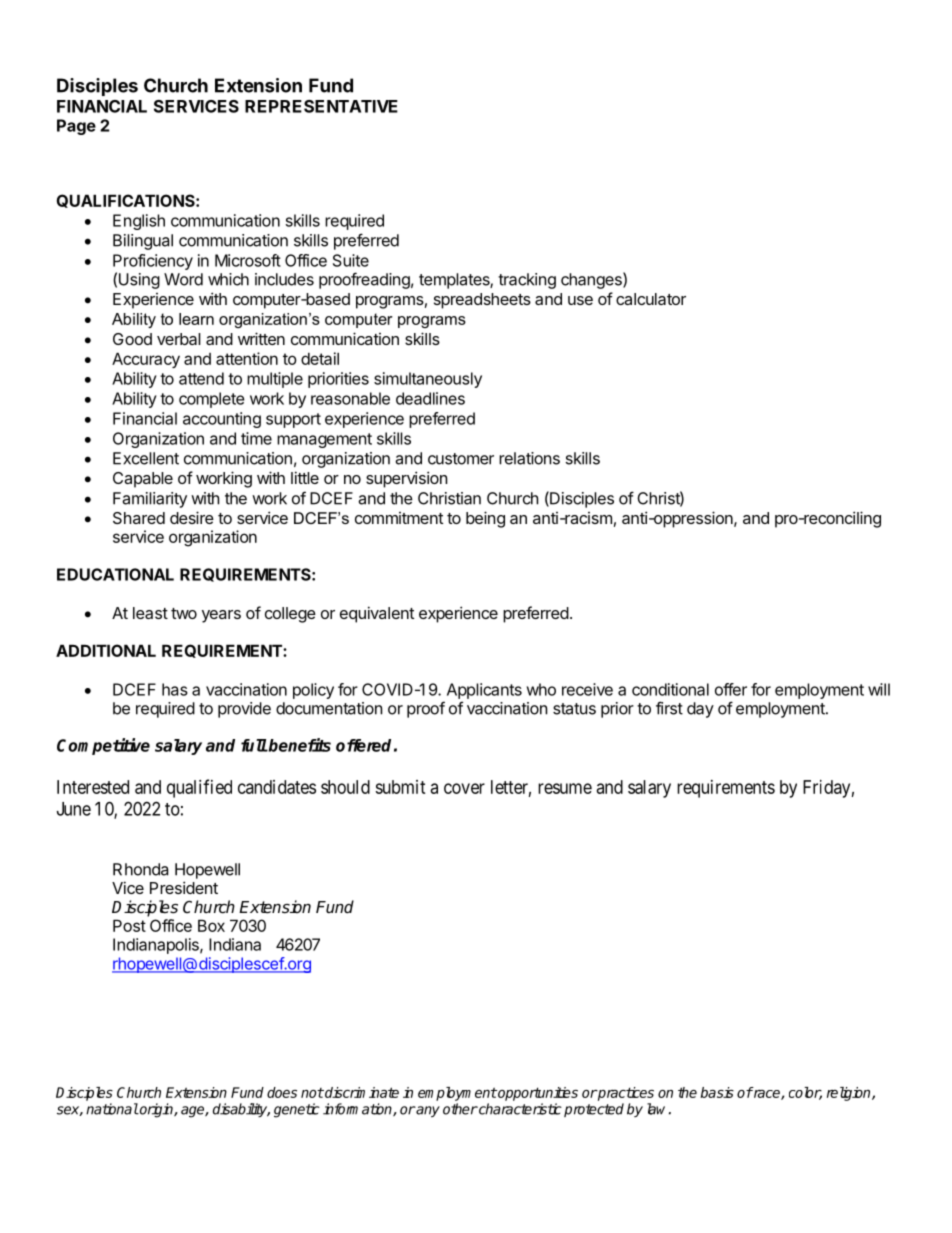 The height and width of the screenshot is (1233, 952). Describe the element at coordinates (565, 788) in the screenshot. I see `resume` at that location.
